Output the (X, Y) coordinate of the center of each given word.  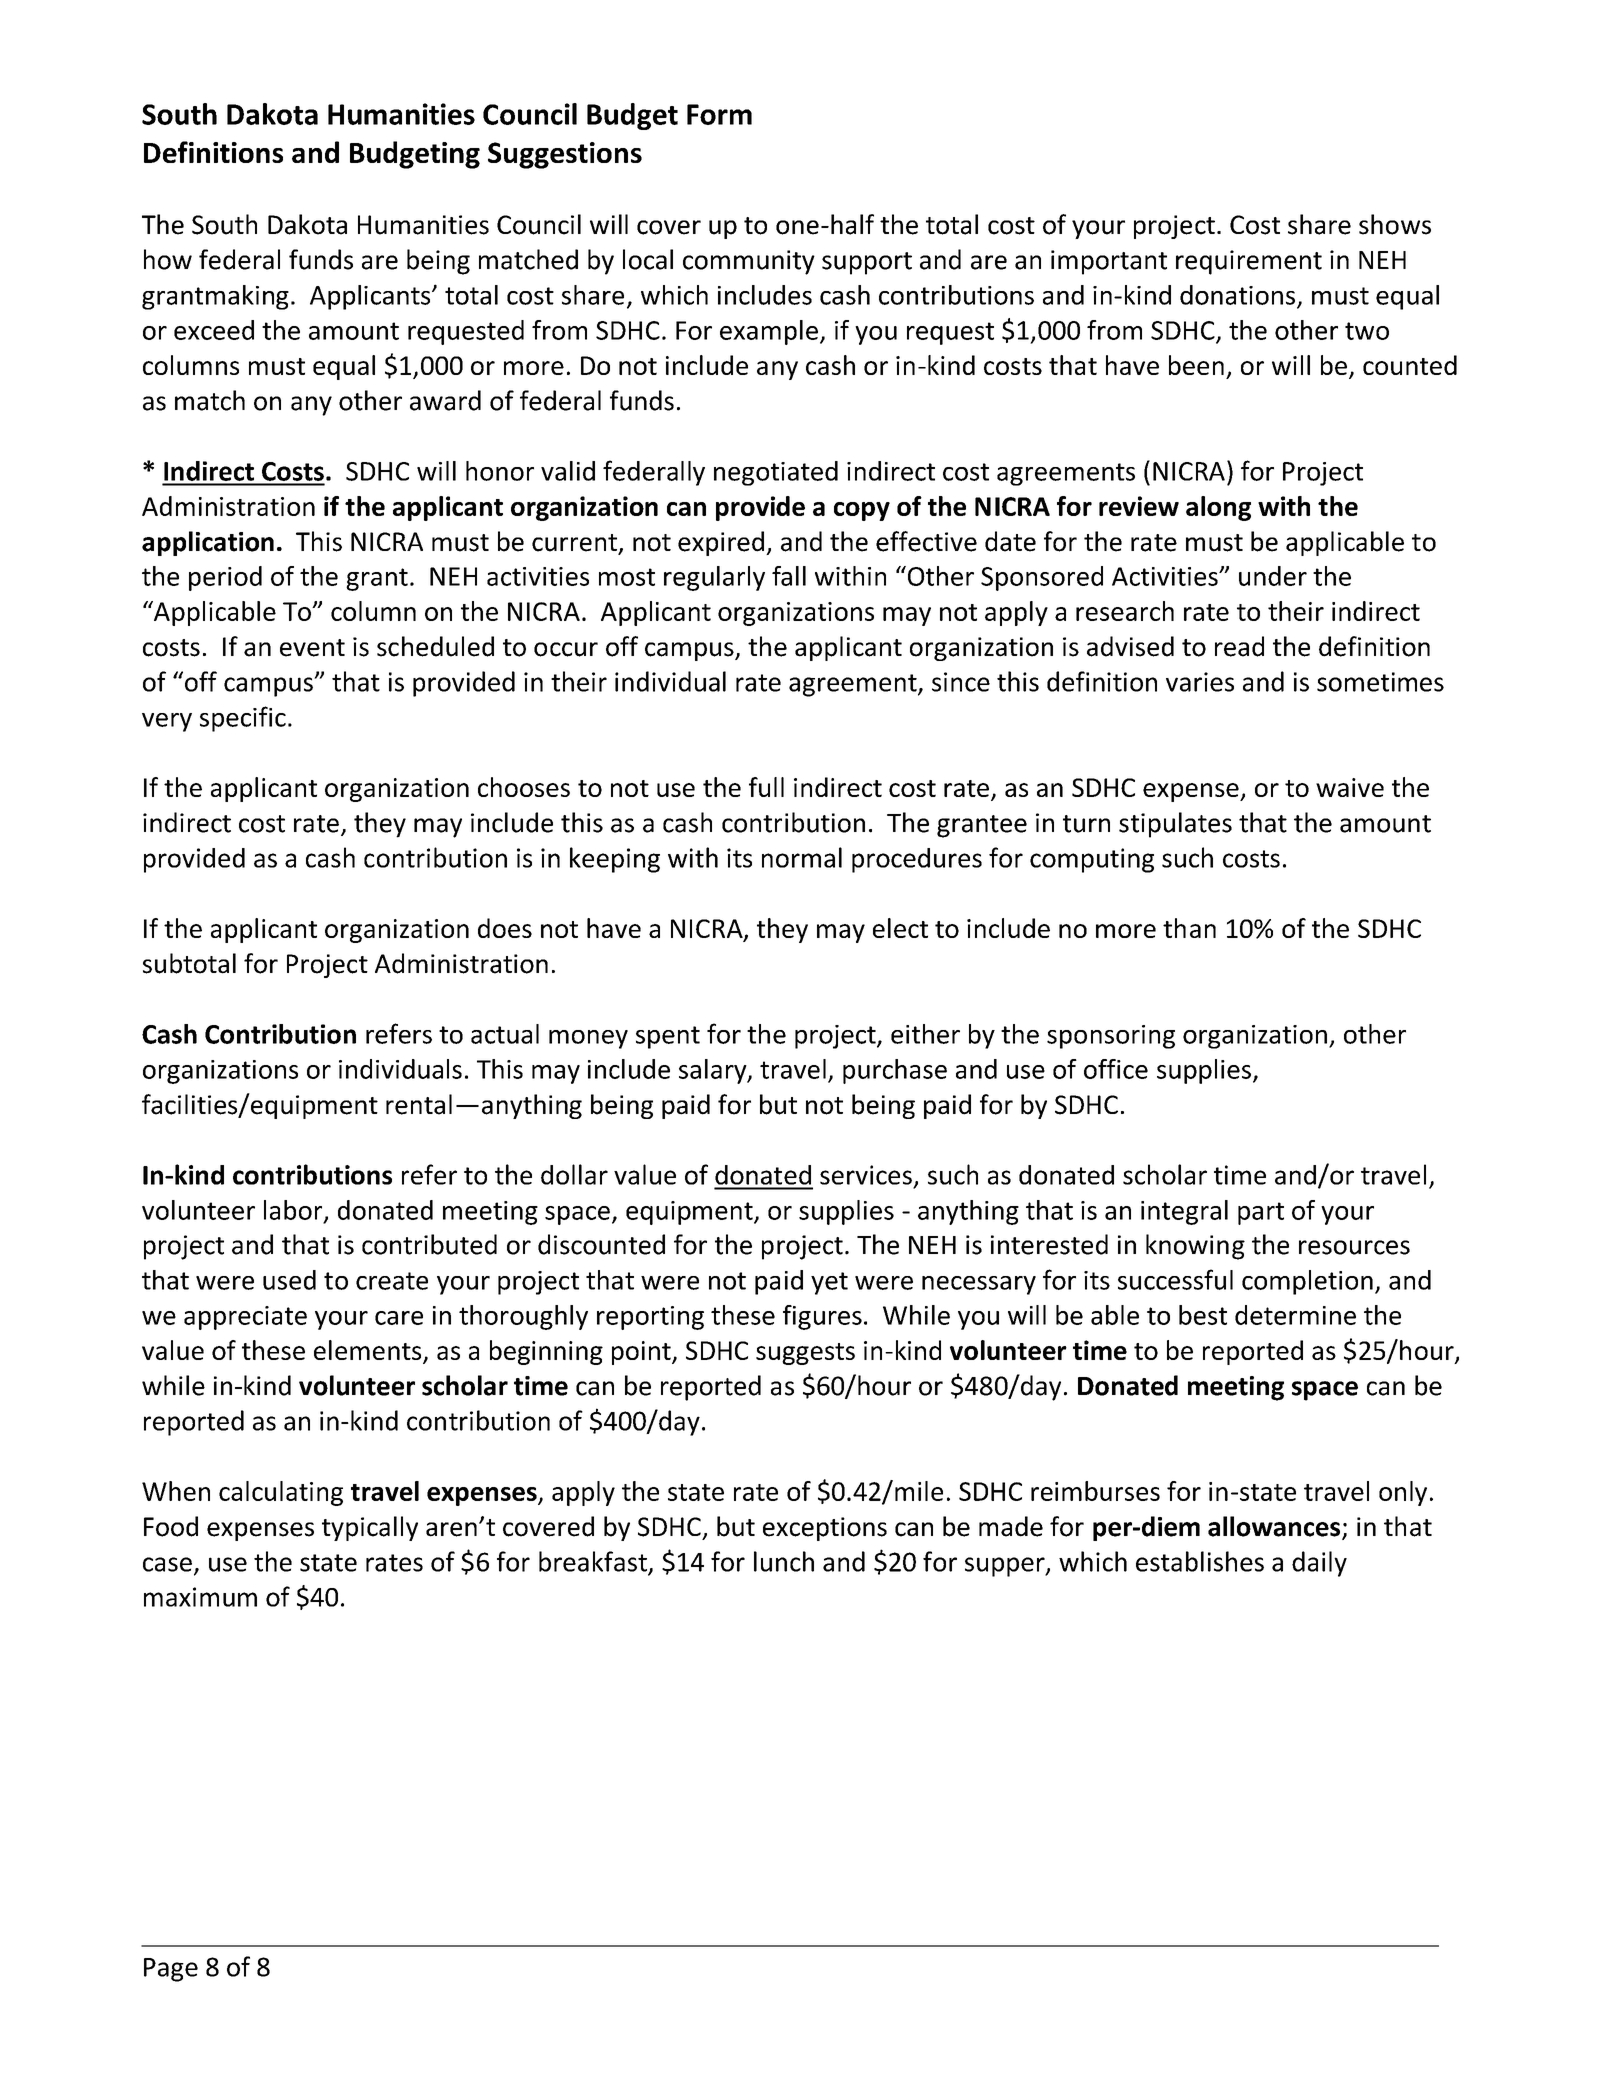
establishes (1200, 1561)
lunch (784, 1561)
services (866, 1175)
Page (171, 1970)
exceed (214, 330)
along (1218, 508)
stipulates (1175, 825)
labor (294, 1211)
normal (802, 857)
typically (370, 1528)
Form (719, 114)
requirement (1249, 262)
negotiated (776, 473)
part (1261, 1213)
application (208, 543)
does (505, 928)
